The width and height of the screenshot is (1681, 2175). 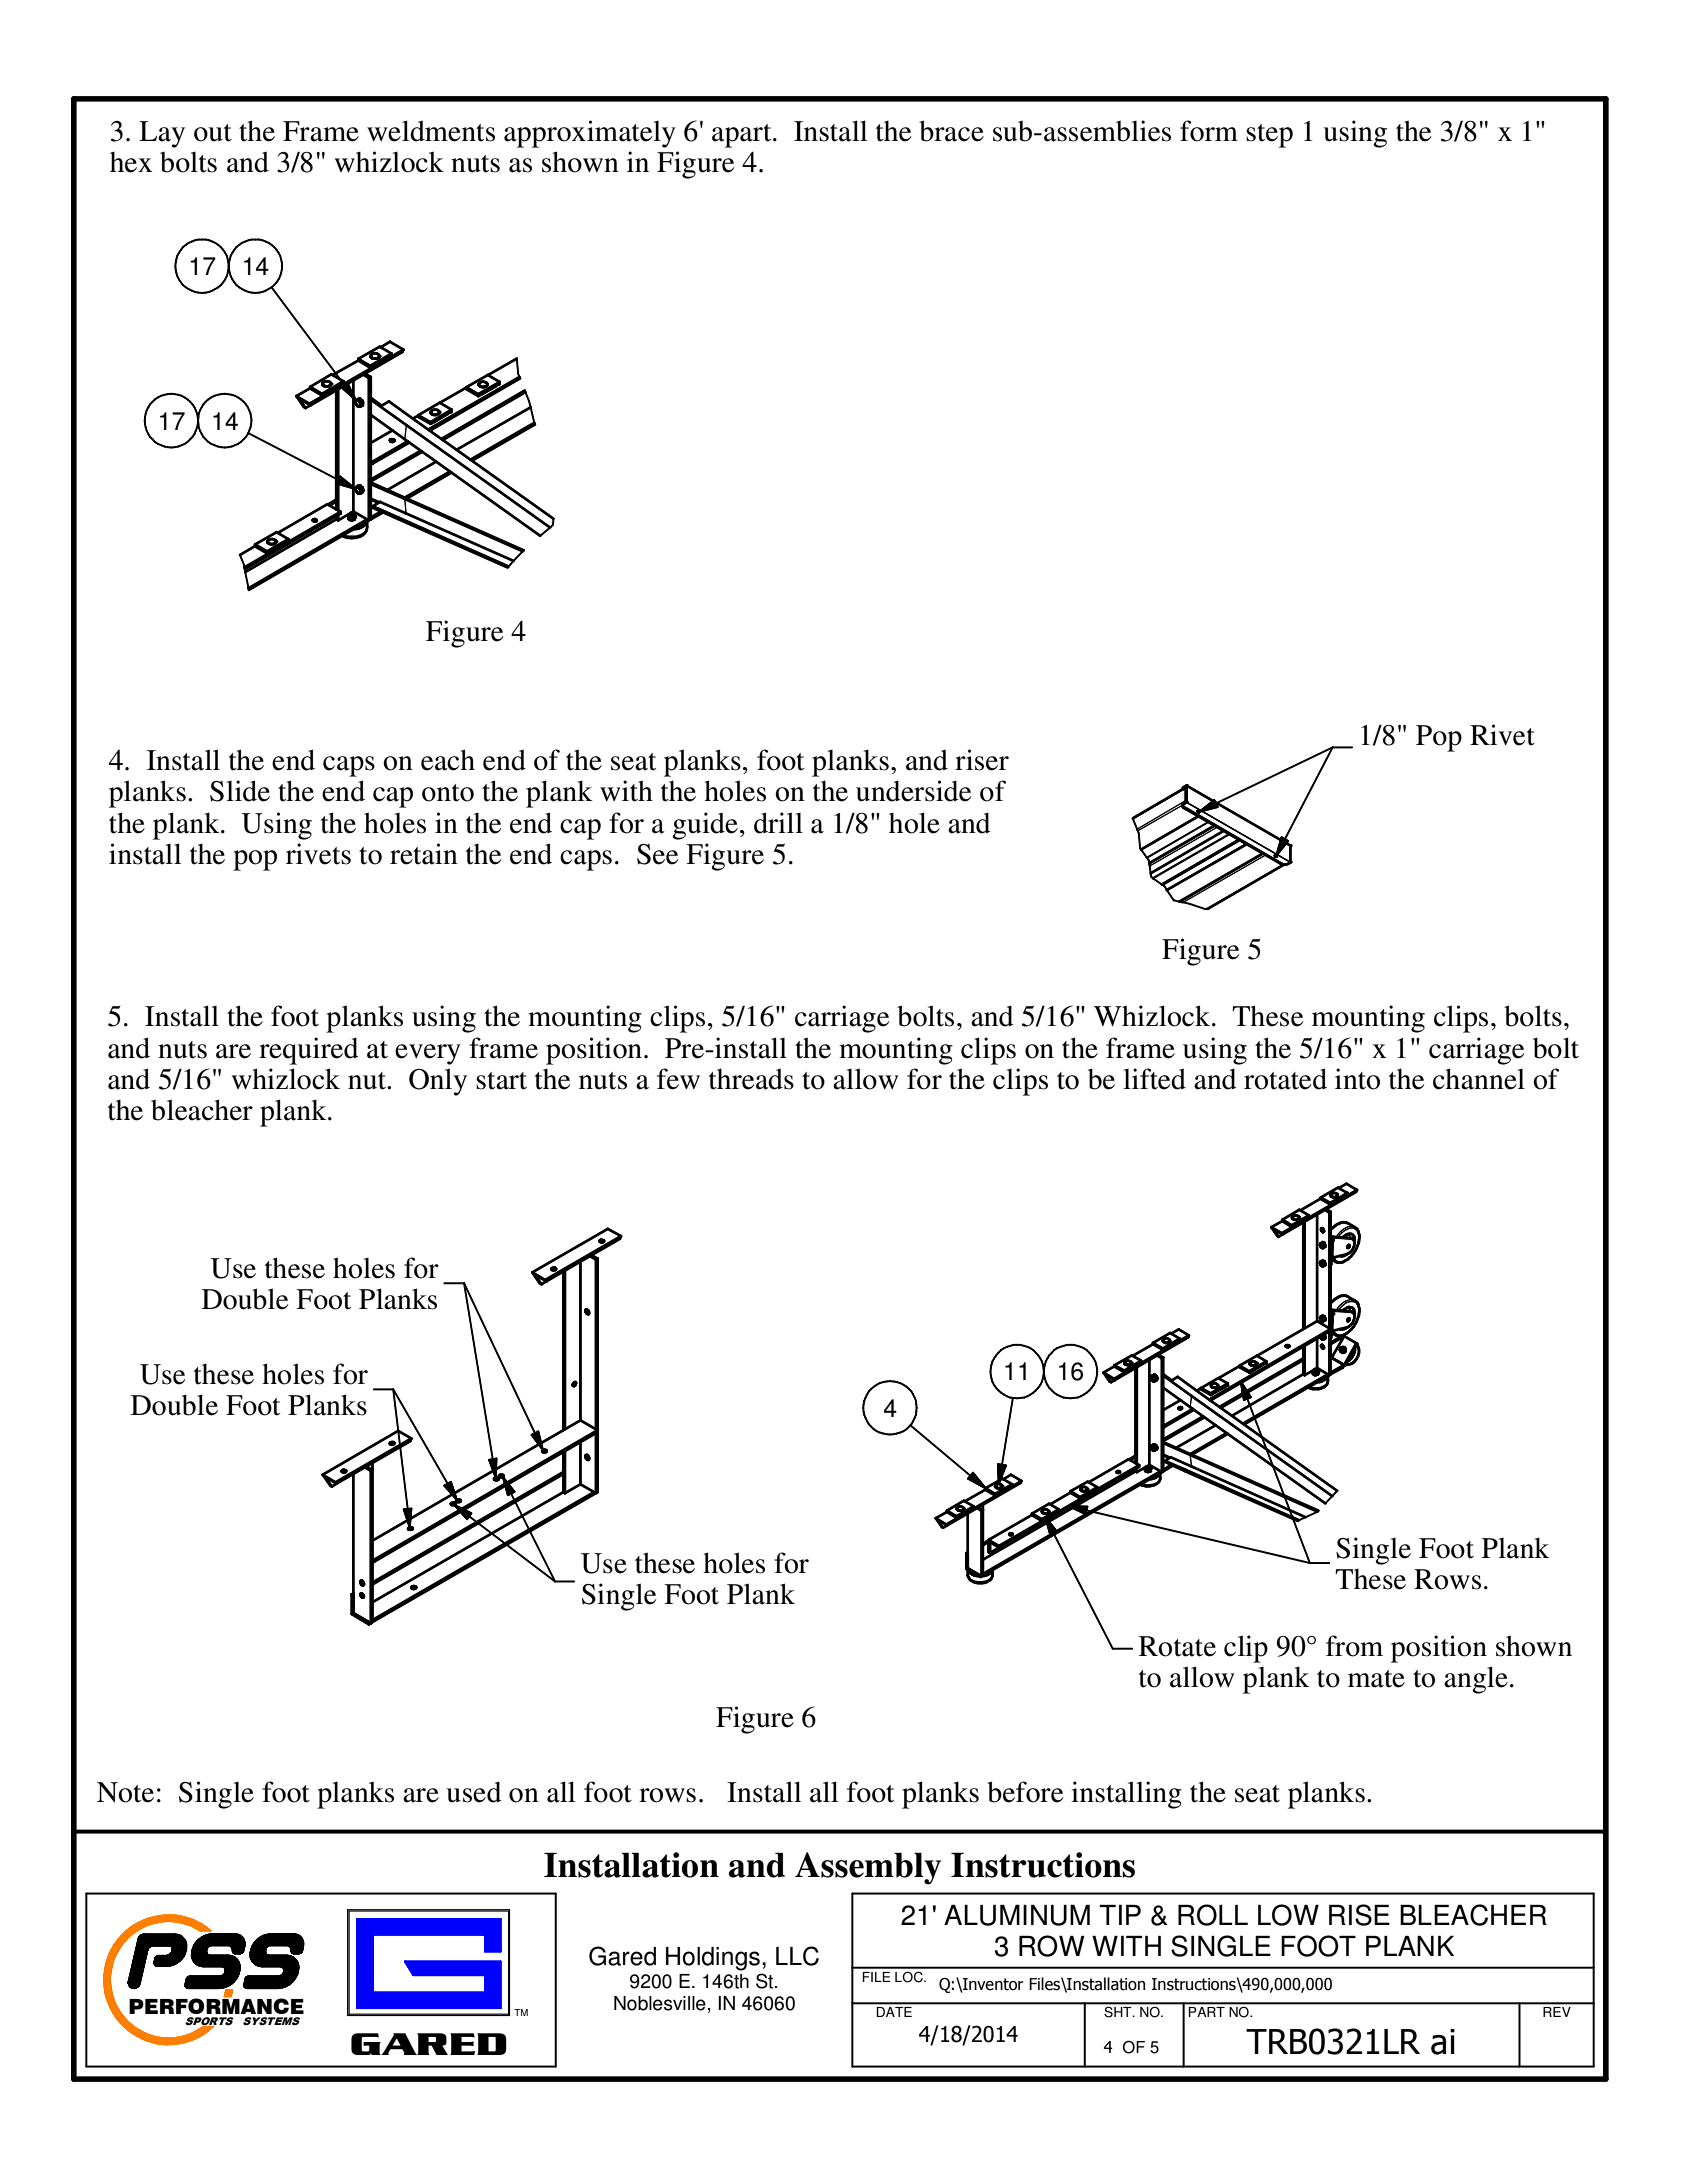 What do you see at coordinates (951, 131) in the screenshot?
I see `brace` at bounding box center [951, 131].
